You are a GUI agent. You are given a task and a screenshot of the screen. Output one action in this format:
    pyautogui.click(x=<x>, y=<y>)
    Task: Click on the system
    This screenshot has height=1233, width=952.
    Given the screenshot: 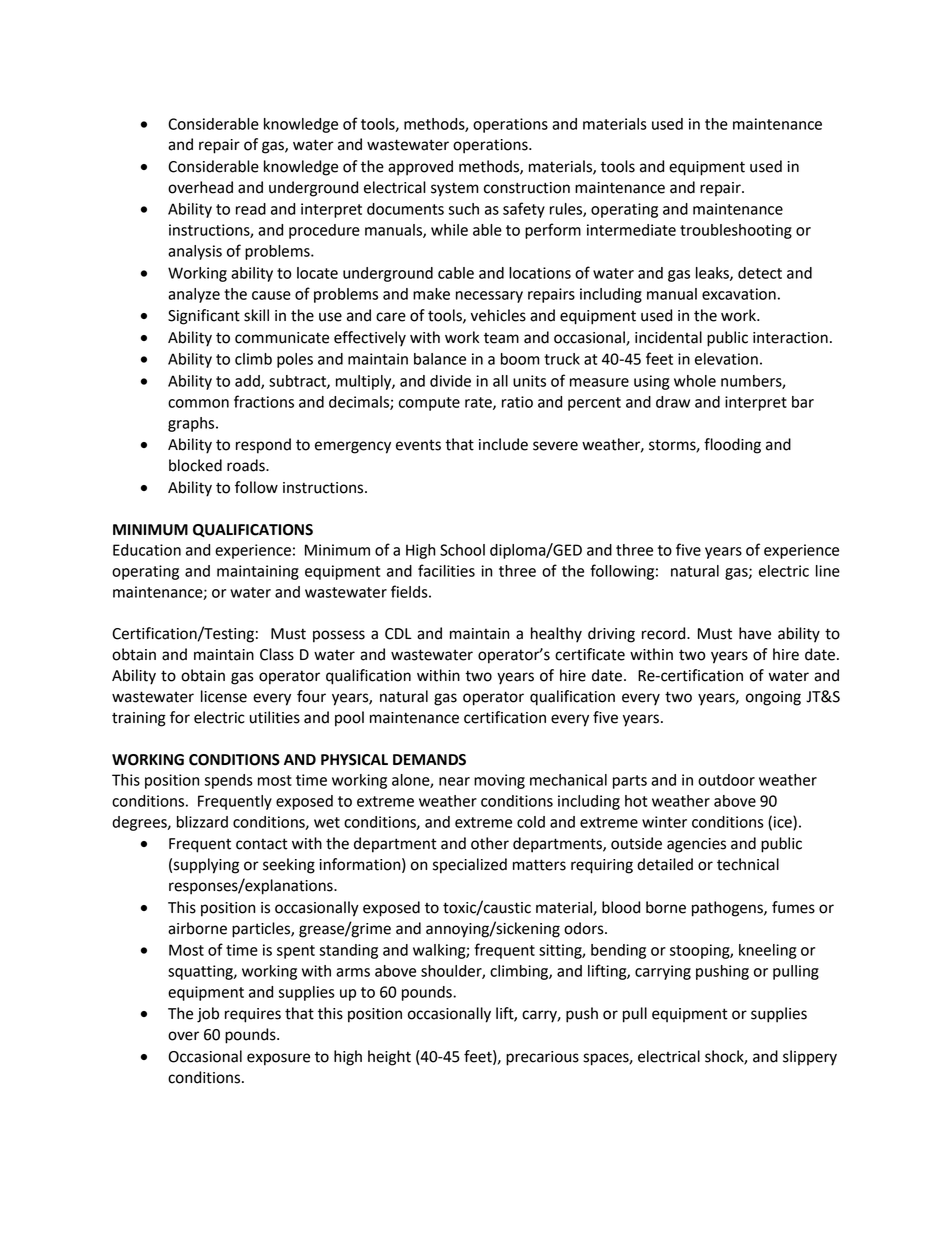 What is the action you would take?
    pyautogui.click(x=455, y=189)
